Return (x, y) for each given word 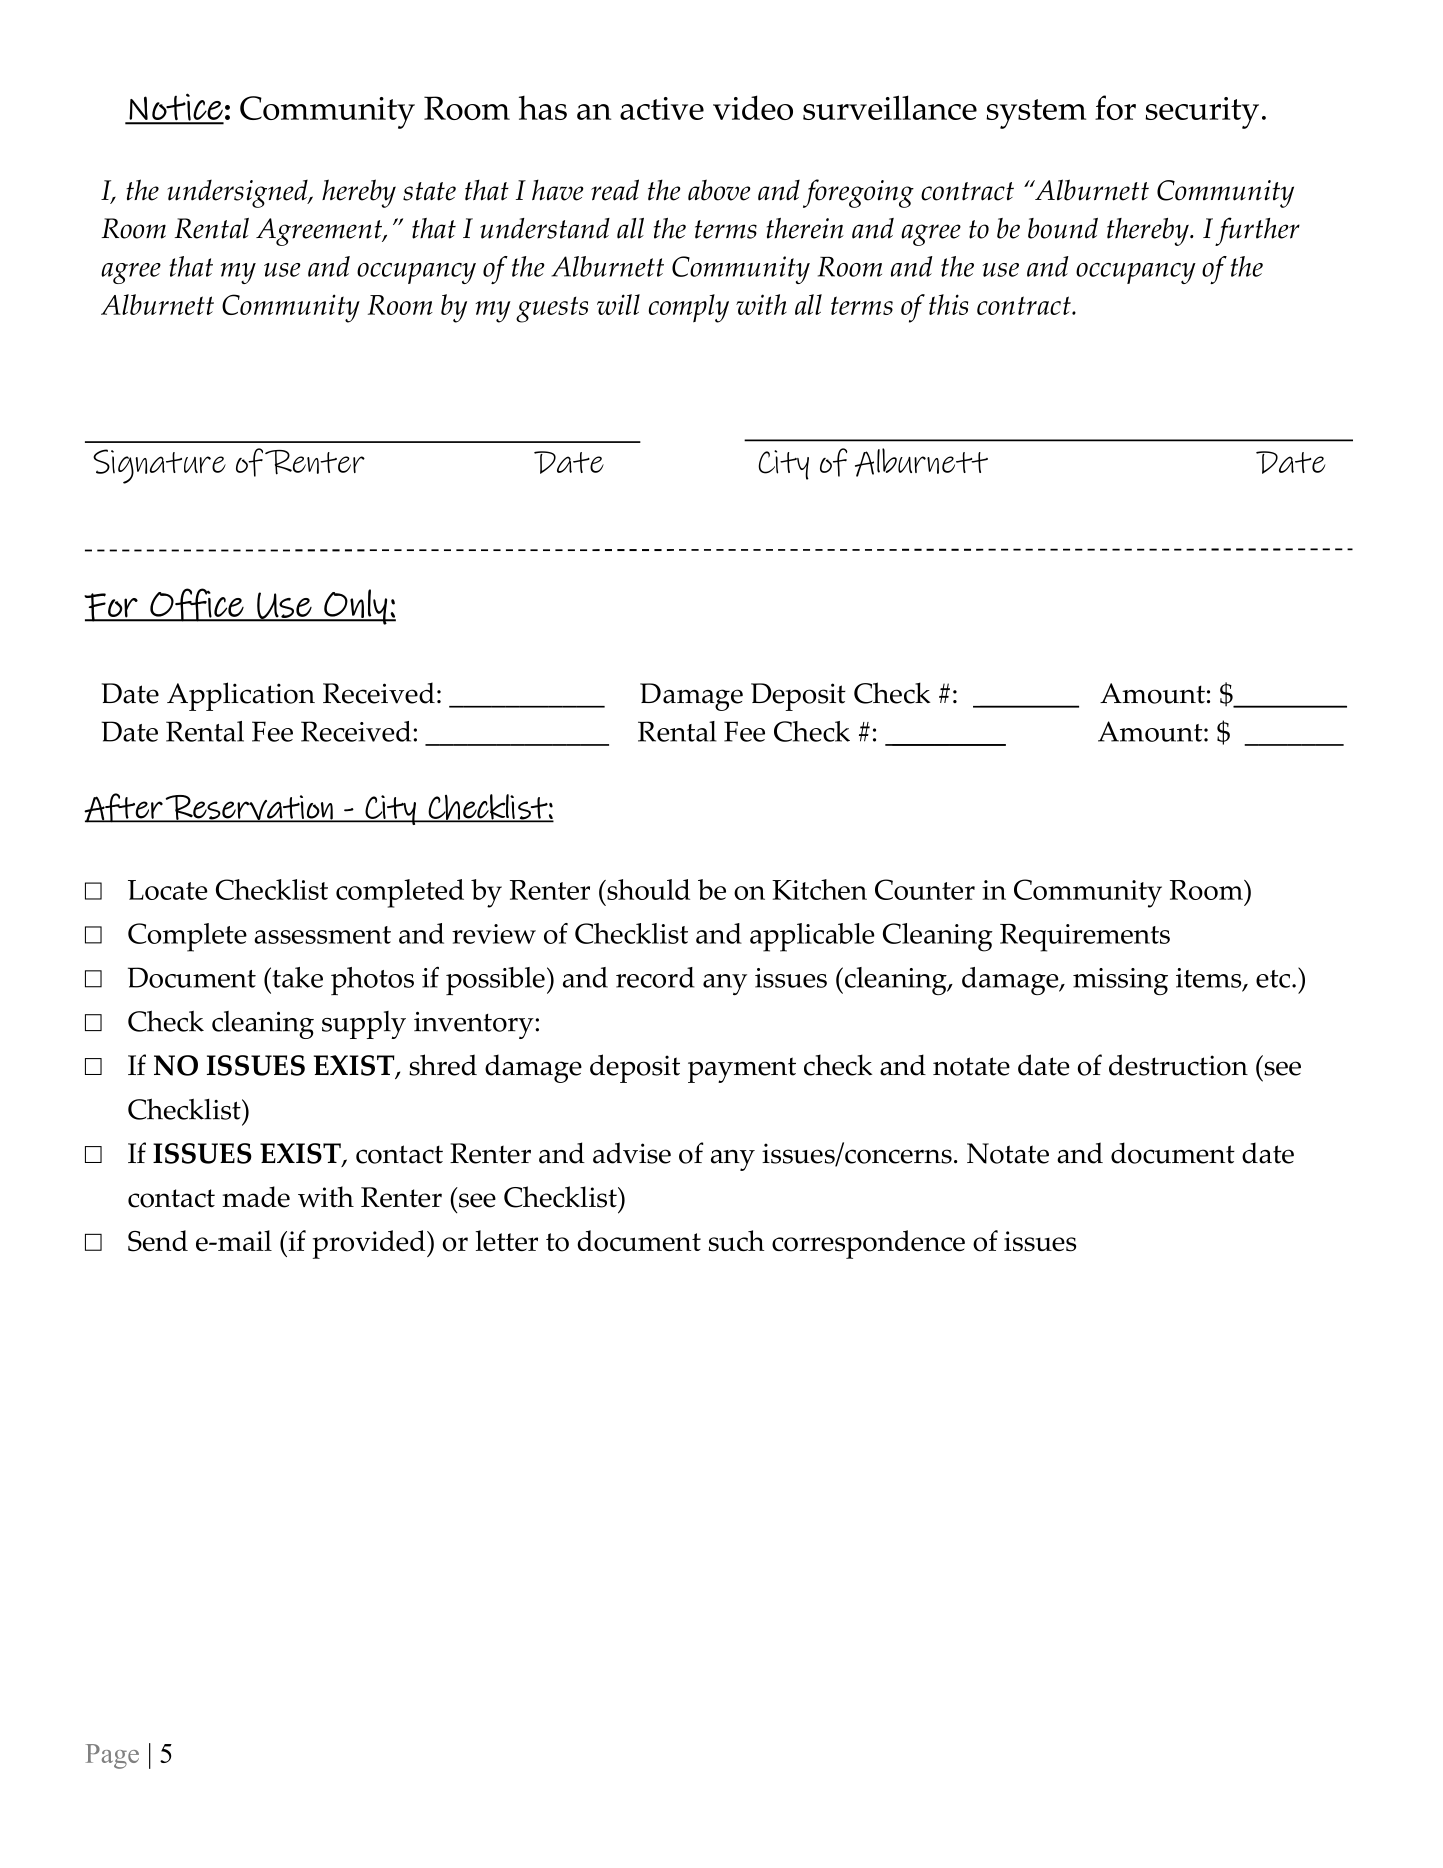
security (1202, 113)
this (948, 304)
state (429, 191)
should (647, 889)
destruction (1178, 1065)
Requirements (1085, 938)
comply (689, 308)
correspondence (868, 1244)
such (736, 1241)
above (719, 190)
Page (112, 1756)
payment (742, 1070)
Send (158, 1241)
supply (364, 1025)
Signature (159, 466)
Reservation (249, 808)
